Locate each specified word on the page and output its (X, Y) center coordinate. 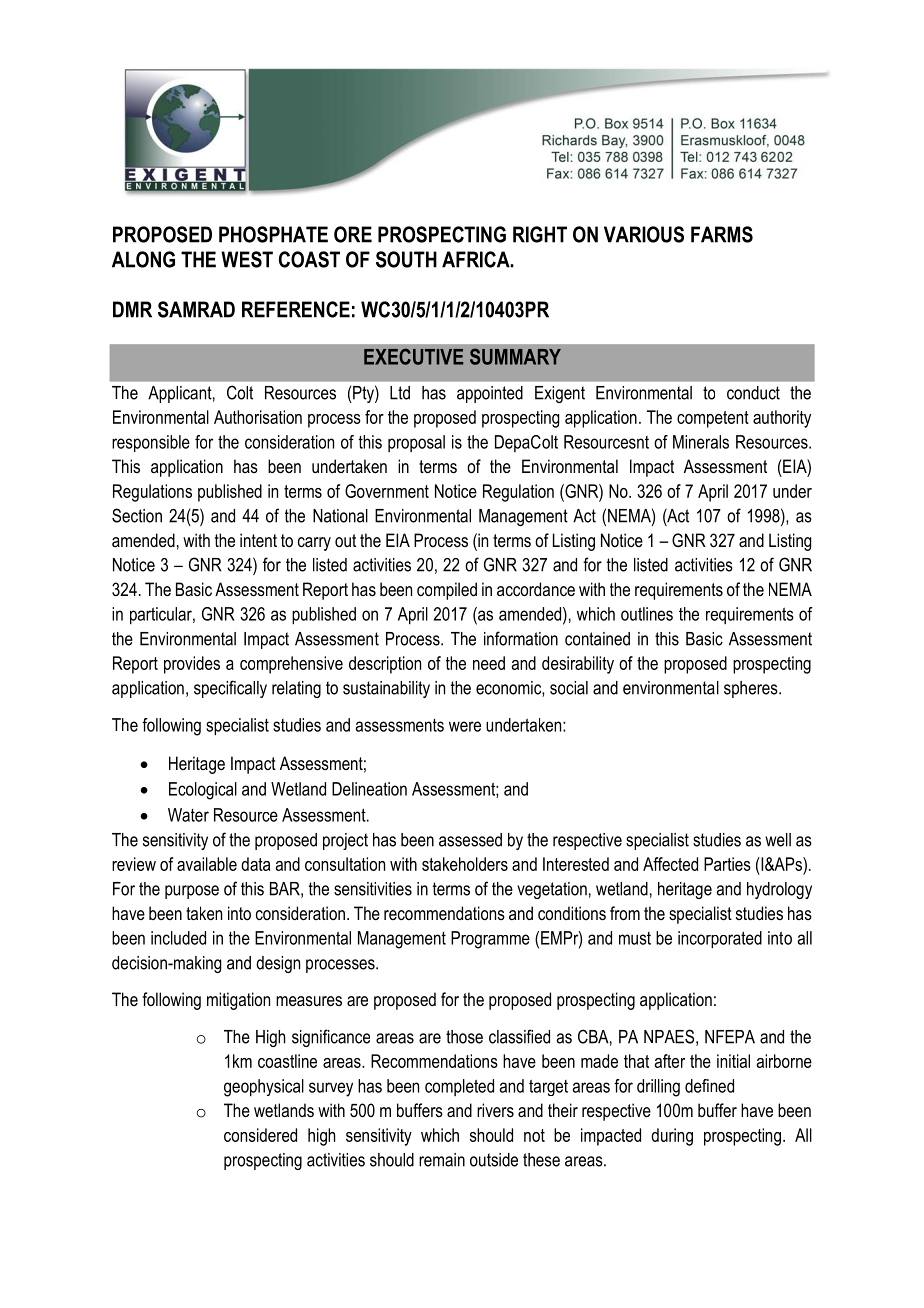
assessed (470, 840)
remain (442, 1160)
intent (258, 540)
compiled (447, 591)
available (207, 864)
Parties (727, 864)
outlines (647, 614)
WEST (247, 259)
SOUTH (406, 259)
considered (260, 1135)
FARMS (722, 234)
